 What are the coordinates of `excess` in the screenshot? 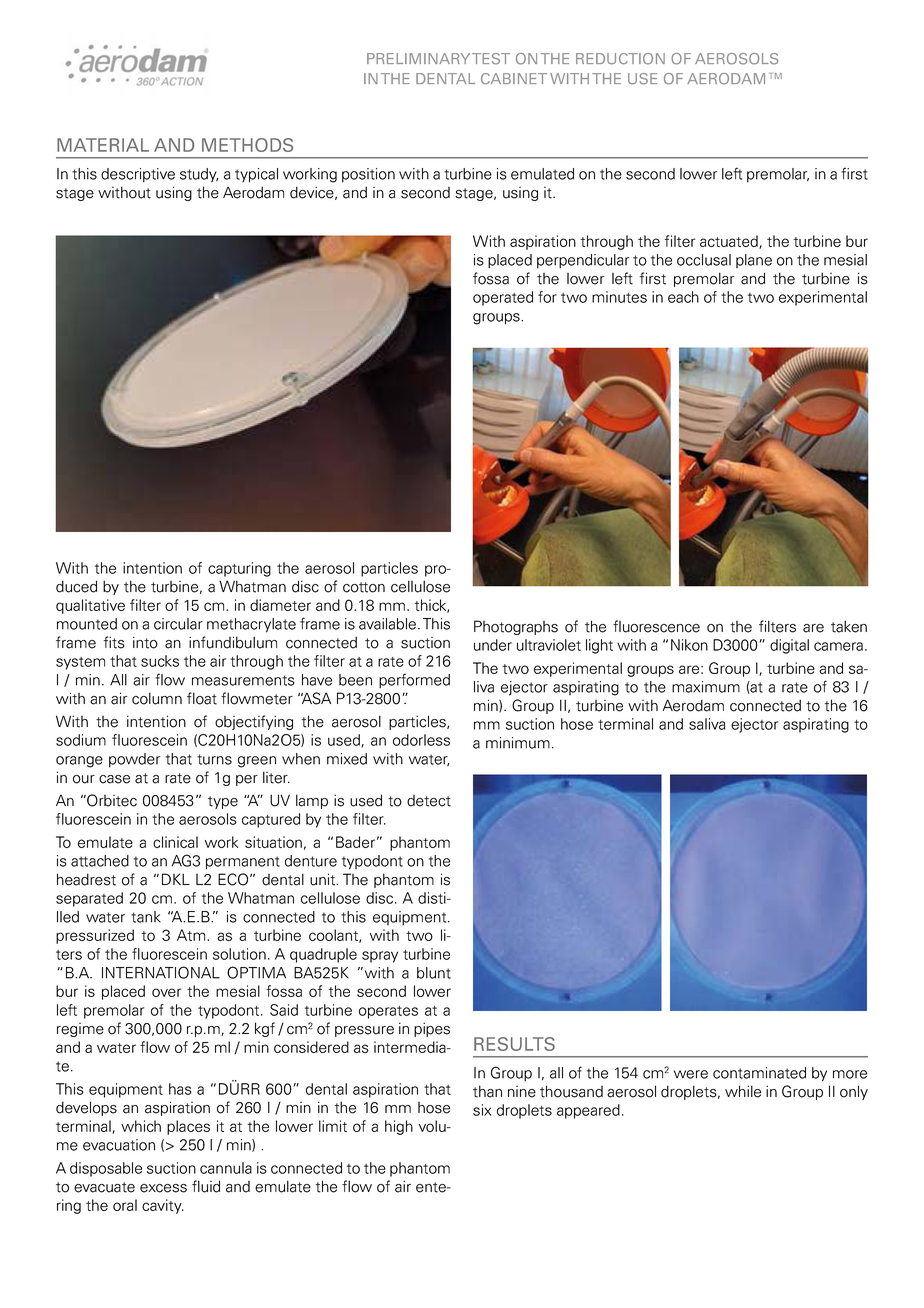 It's located at (163, 1188).
